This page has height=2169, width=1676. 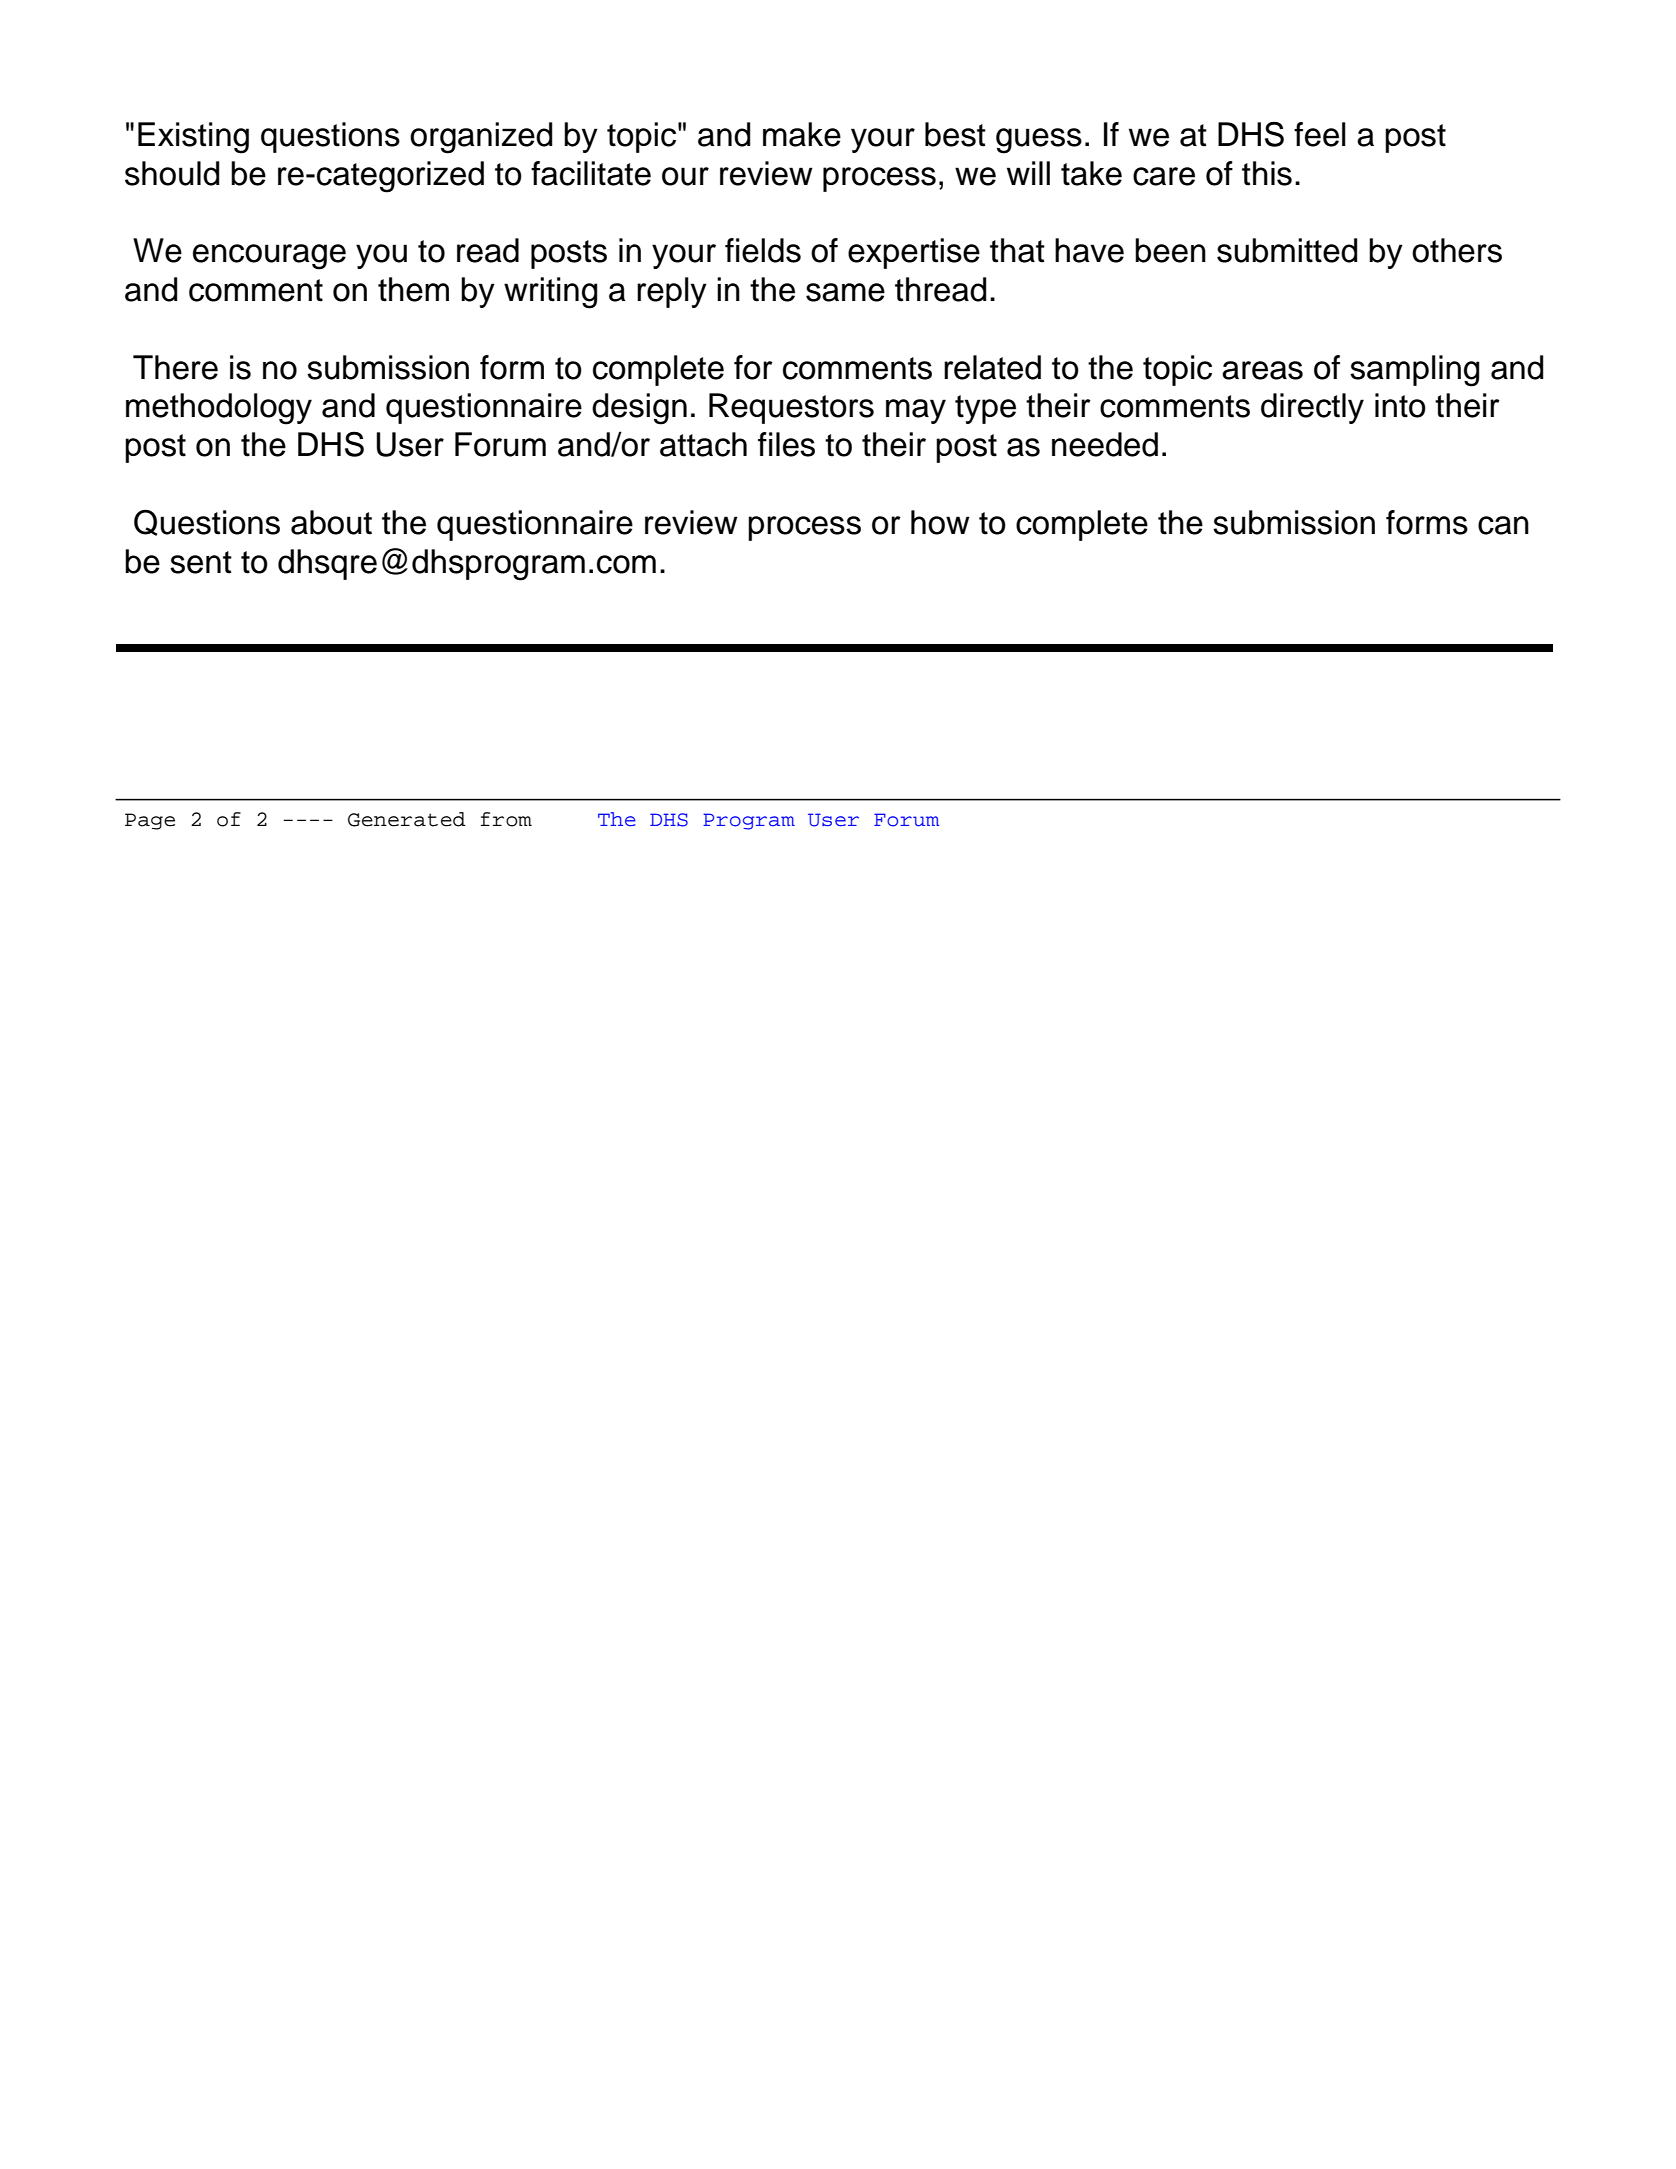 What do you see at coordinates (506, 819) in the page?
I see `from` at bounding box center [506, 819].
